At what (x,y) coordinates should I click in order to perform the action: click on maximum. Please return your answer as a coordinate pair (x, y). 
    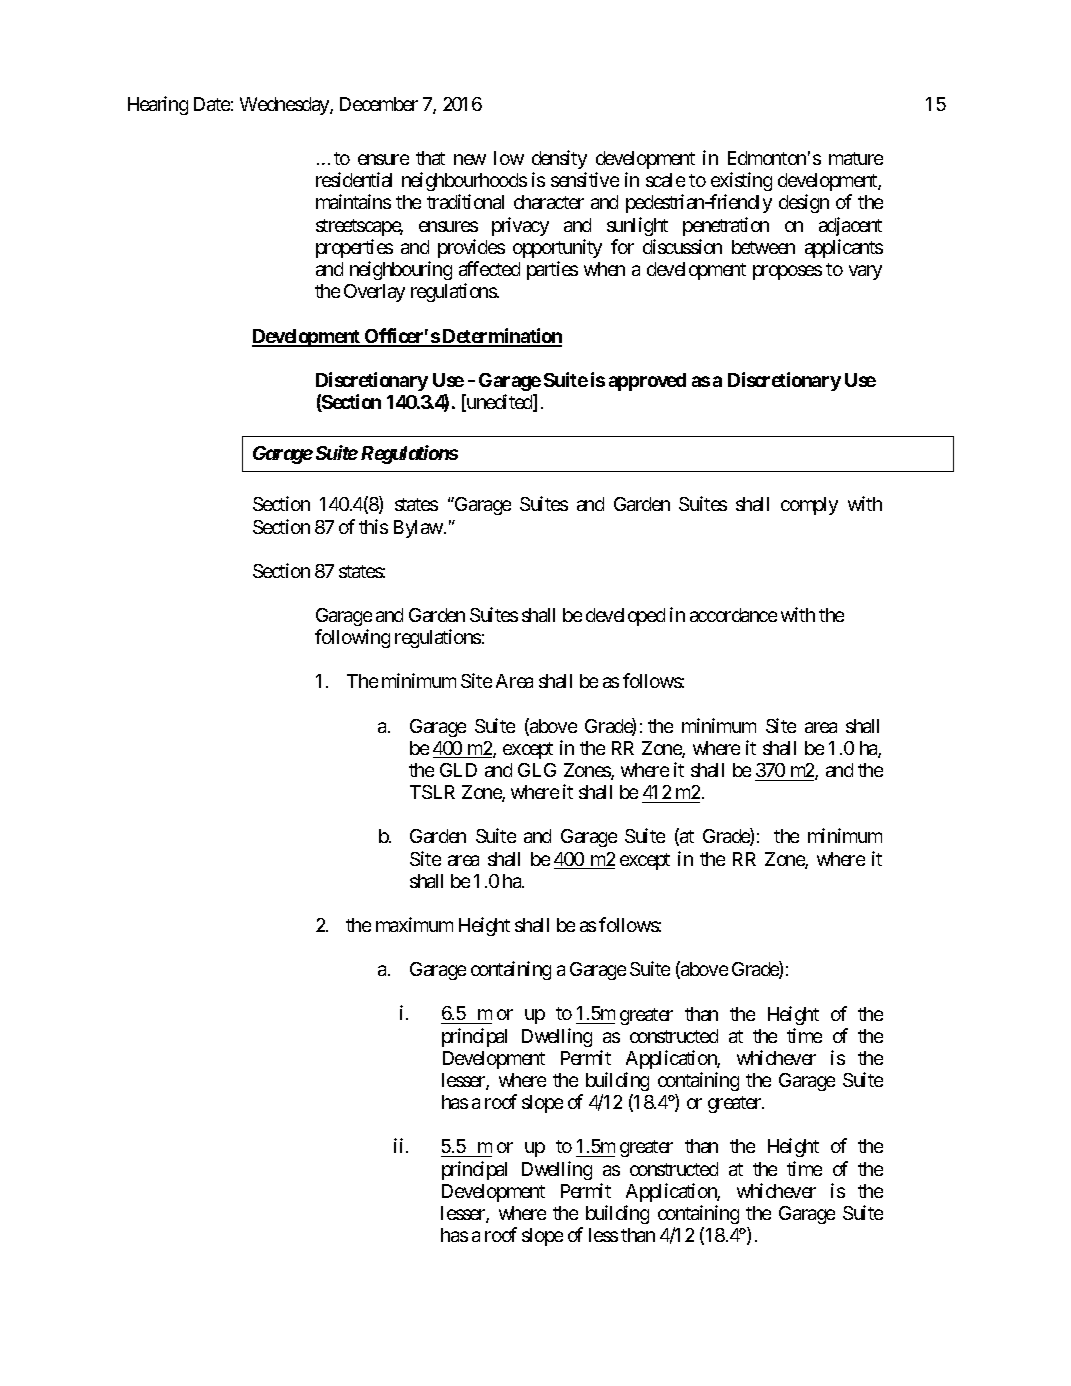
    Looking at the image, I should click on (414, 924).
